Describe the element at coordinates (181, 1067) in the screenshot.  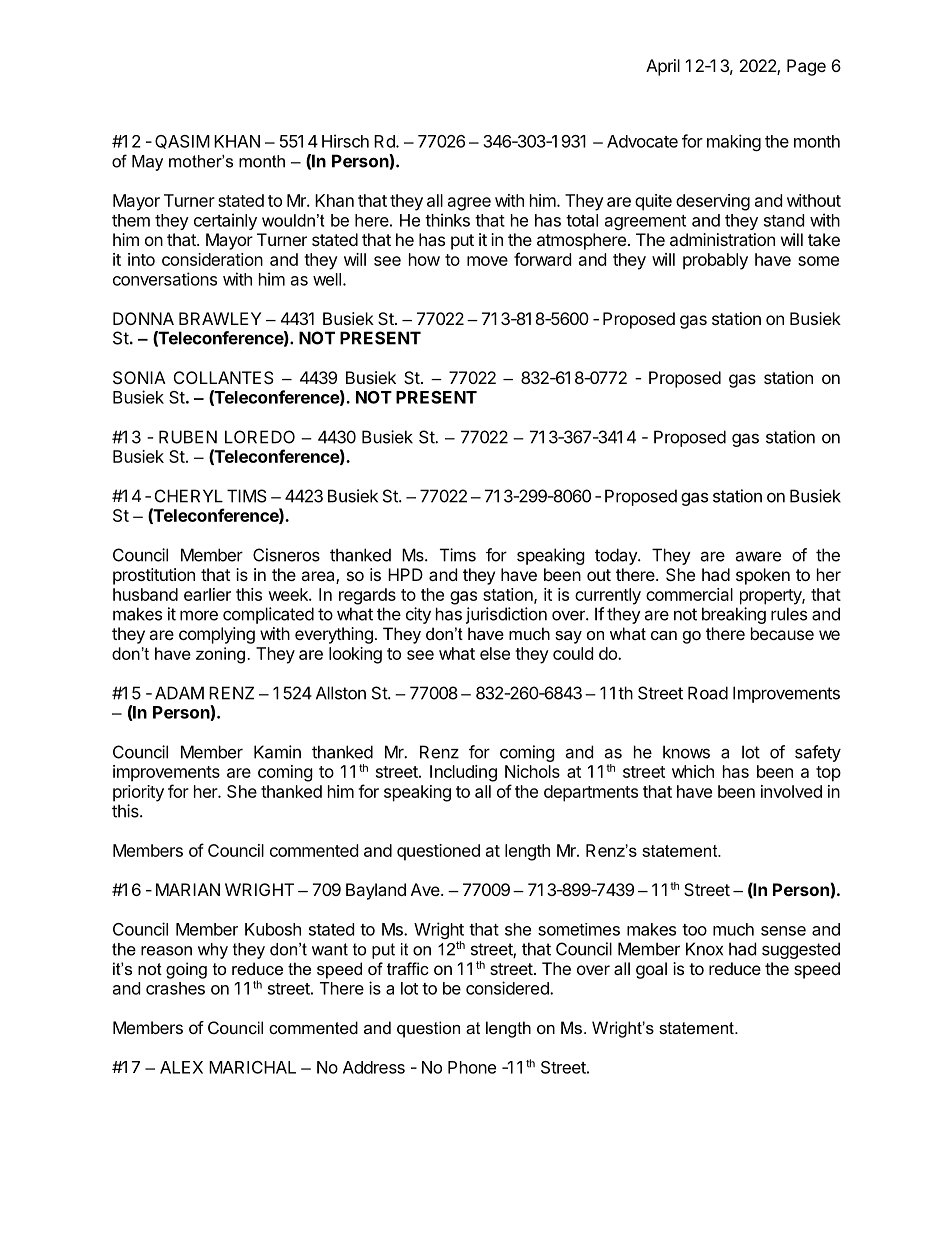
I see `ALEX` at that location.
